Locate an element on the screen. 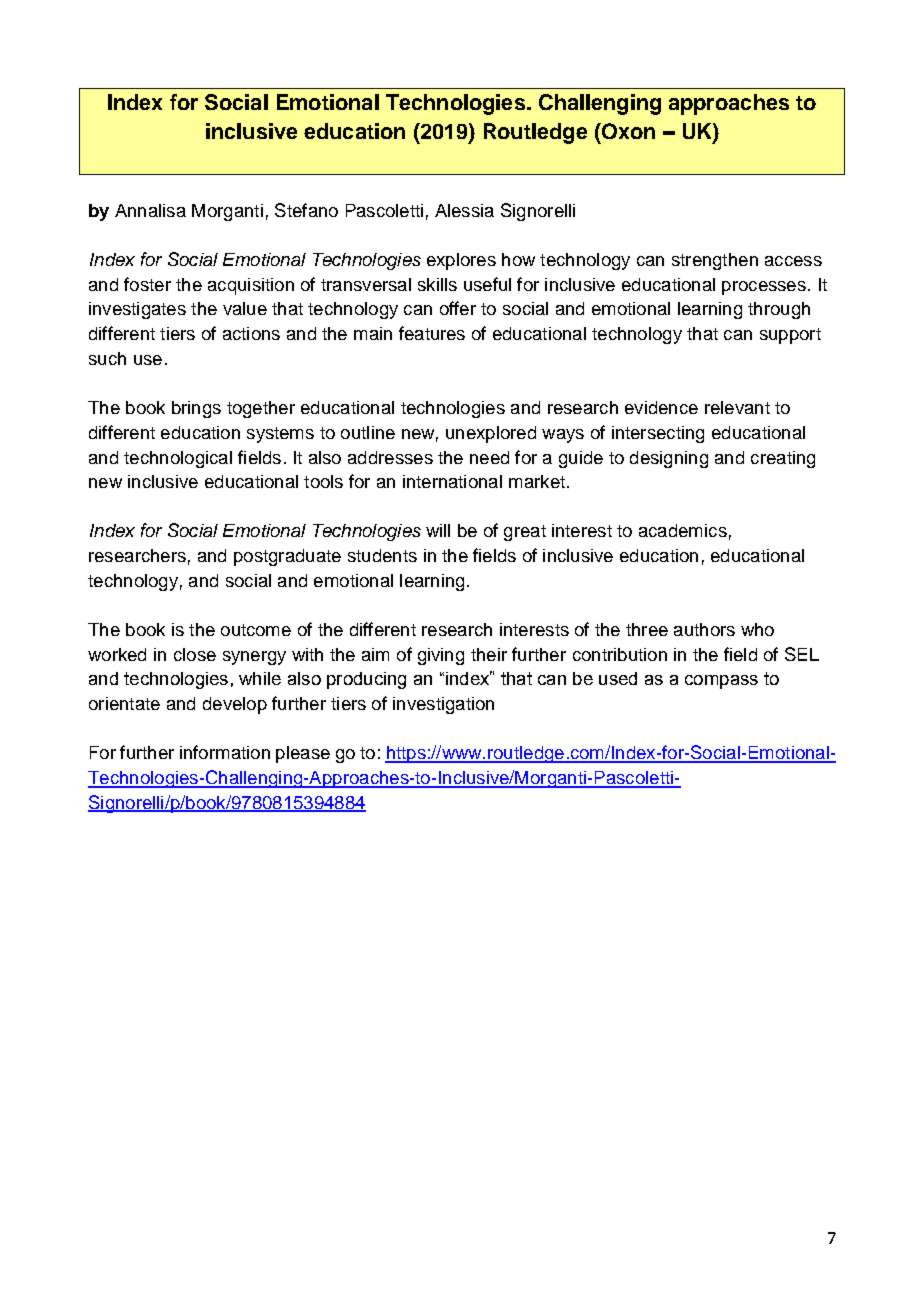 The height and width of the screenshot is (1308, 924). used is located at coordinates (618, 678).
